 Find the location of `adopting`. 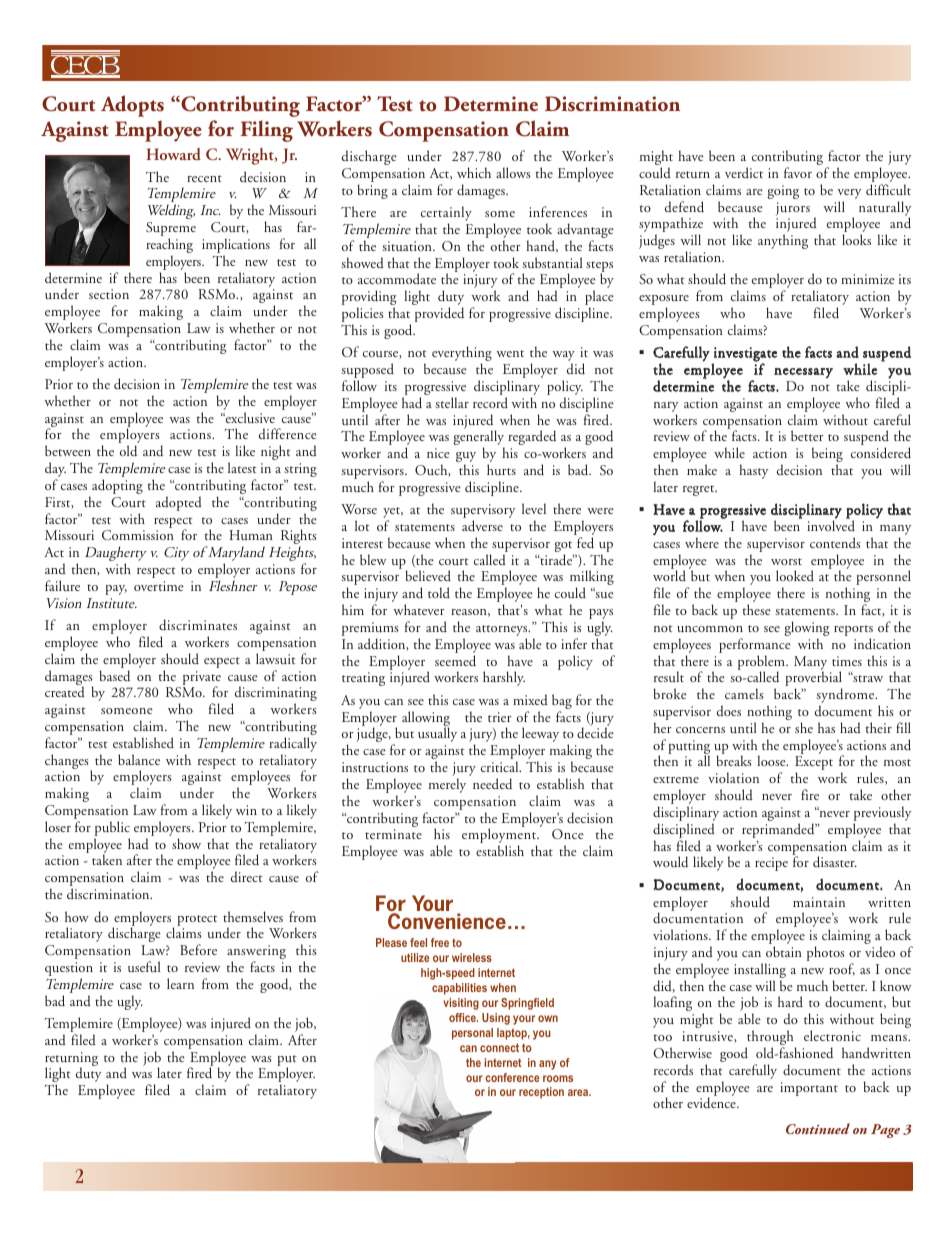

adopting is located at coordinates (116, 488).
